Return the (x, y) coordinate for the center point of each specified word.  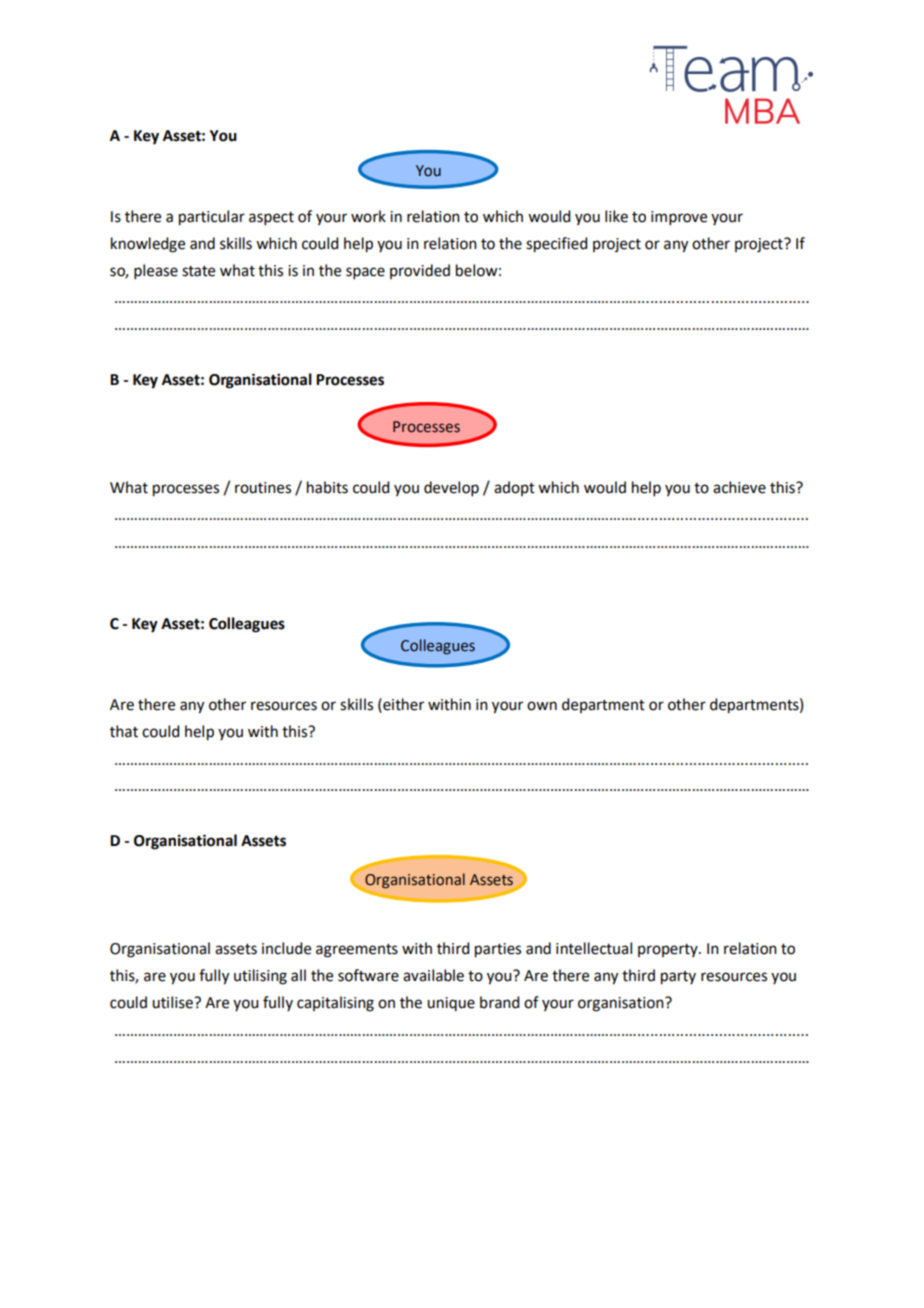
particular (212, 218)
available (433, 975)
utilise (173, 1002)
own (542, 706)
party (678, 978)
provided (420, 271)
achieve (739, 487)
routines (263, 488)
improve (679, 218)
